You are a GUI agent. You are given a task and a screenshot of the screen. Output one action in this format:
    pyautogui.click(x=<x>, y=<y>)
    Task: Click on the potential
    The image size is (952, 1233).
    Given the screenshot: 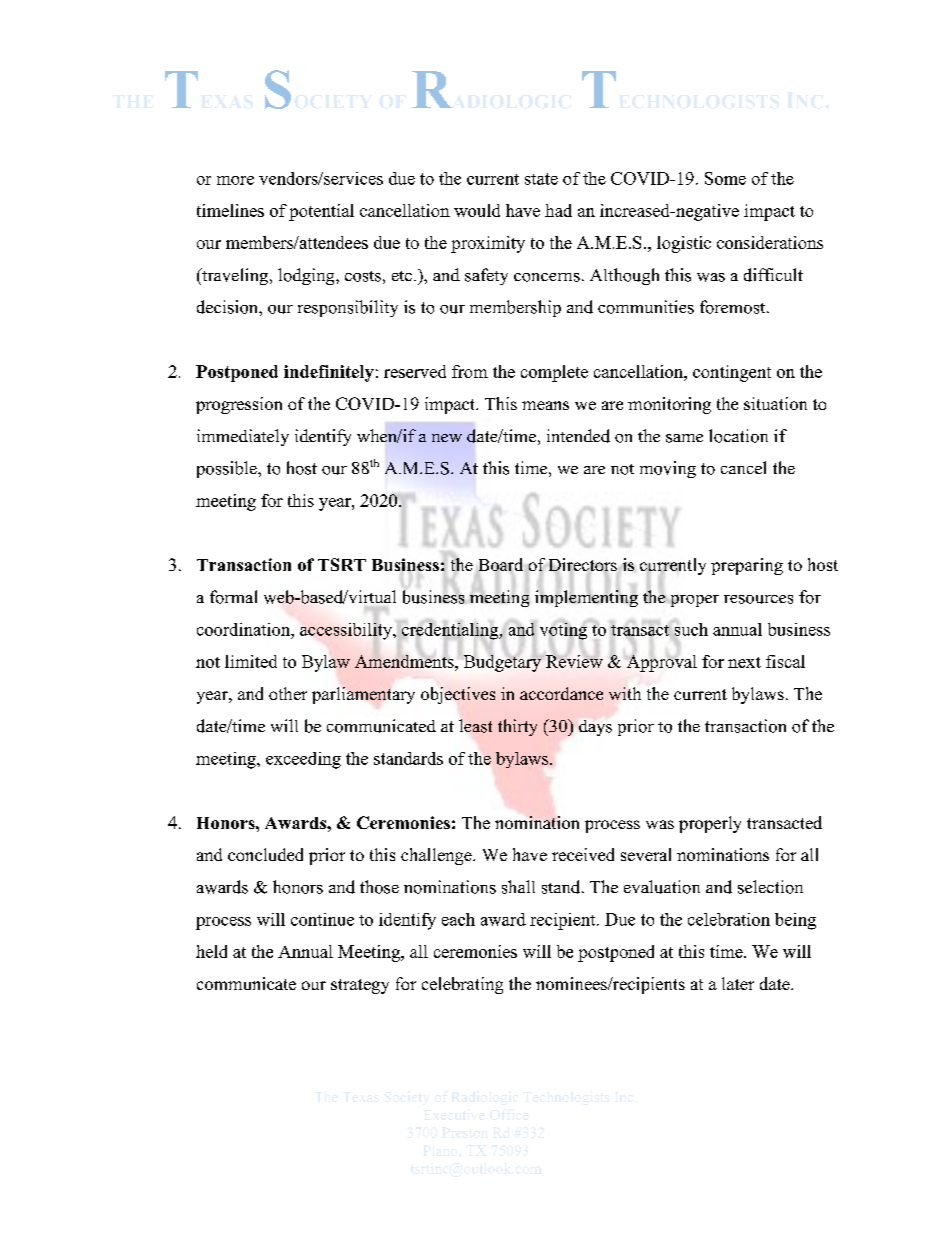 What is the action you would take?
    pyautogui.click(x=321, y=212)
